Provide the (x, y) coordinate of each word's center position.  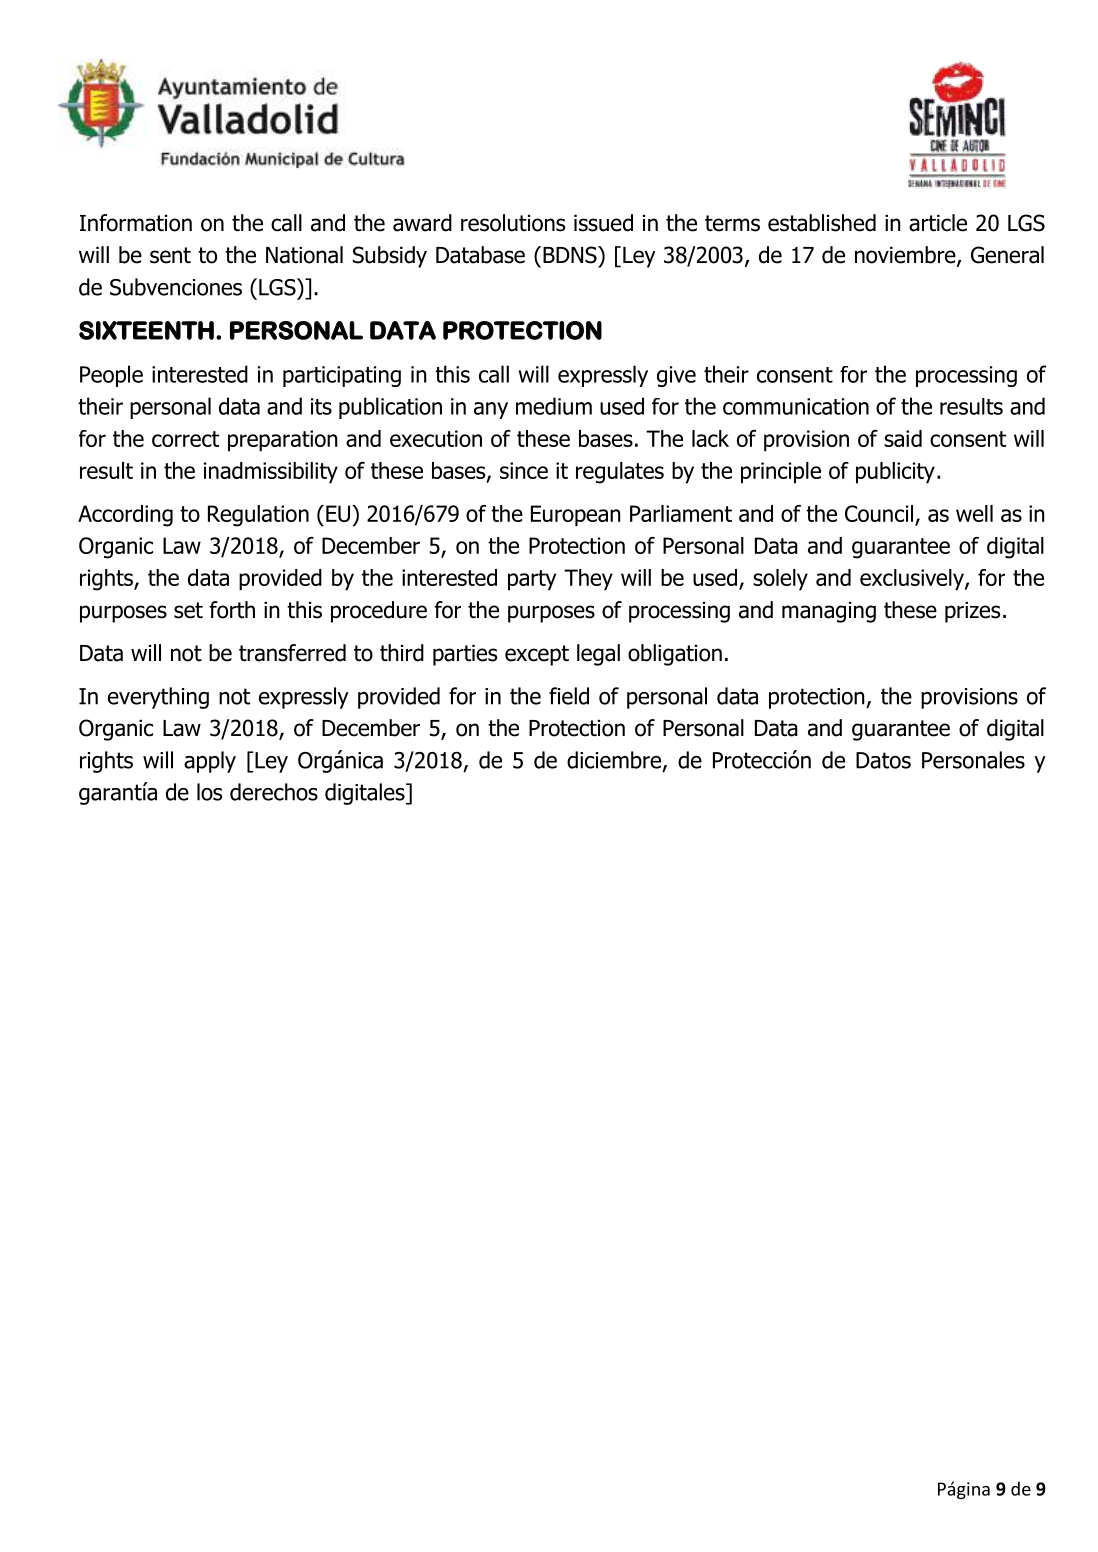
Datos (883, 760)
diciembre (615, 761)
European (576, 516)
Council (879, 513)
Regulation (258, 516)
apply (210, 762)
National (304, 255)
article (938, 223)
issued (603, 223)
